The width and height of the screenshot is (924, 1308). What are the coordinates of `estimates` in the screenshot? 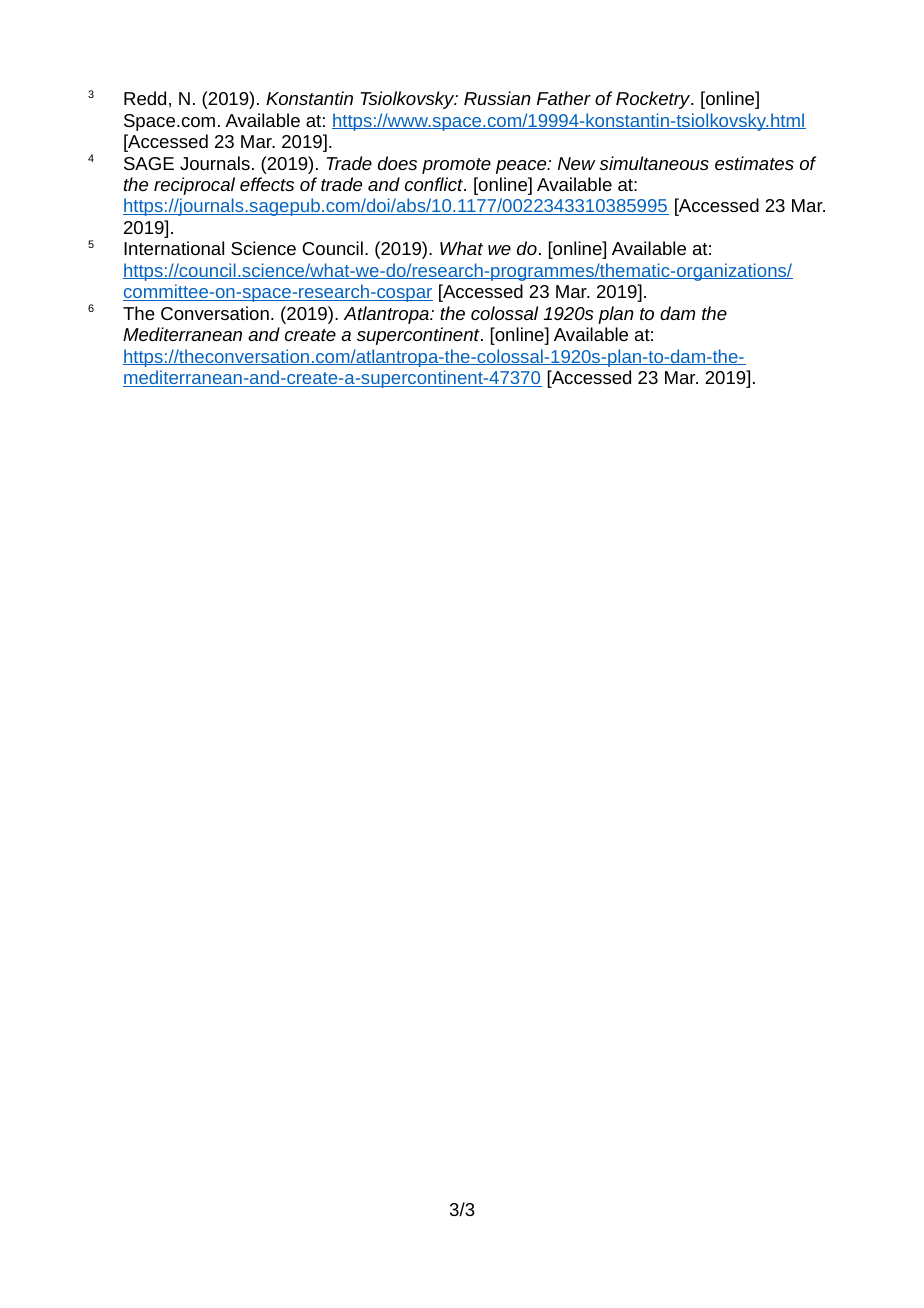 It's located at (754, 163).
